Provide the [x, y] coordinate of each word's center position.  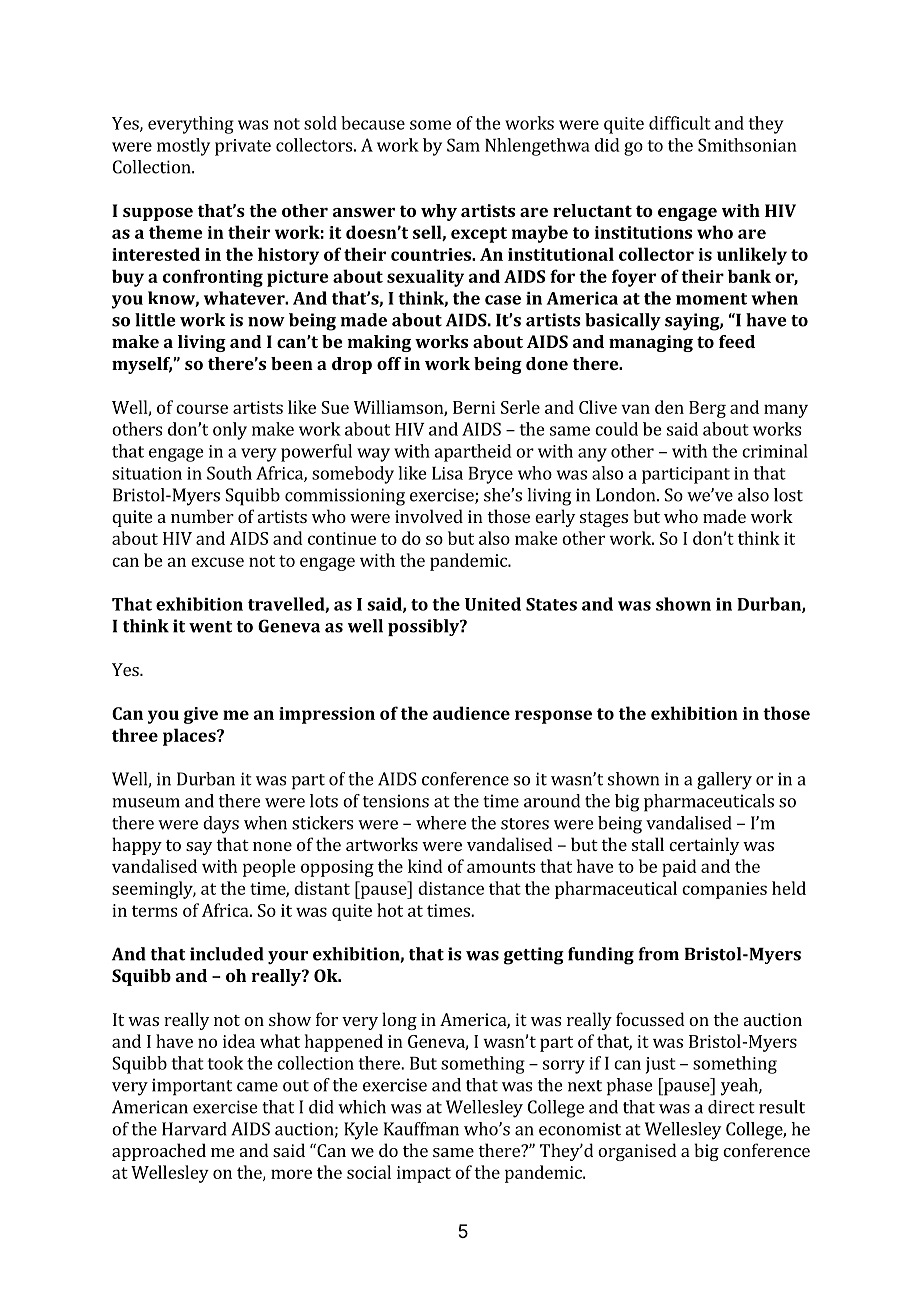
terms [154, 911]
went [210, 627]
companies [724, 890]
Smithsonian [747, 145]
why [439, 212]
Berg [707, 409]
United [493, 604]
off [389, 363]
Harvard [194, 1129]
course [202, 409]
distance [451, 888]
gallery [724, 781]
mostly [183, 147]
